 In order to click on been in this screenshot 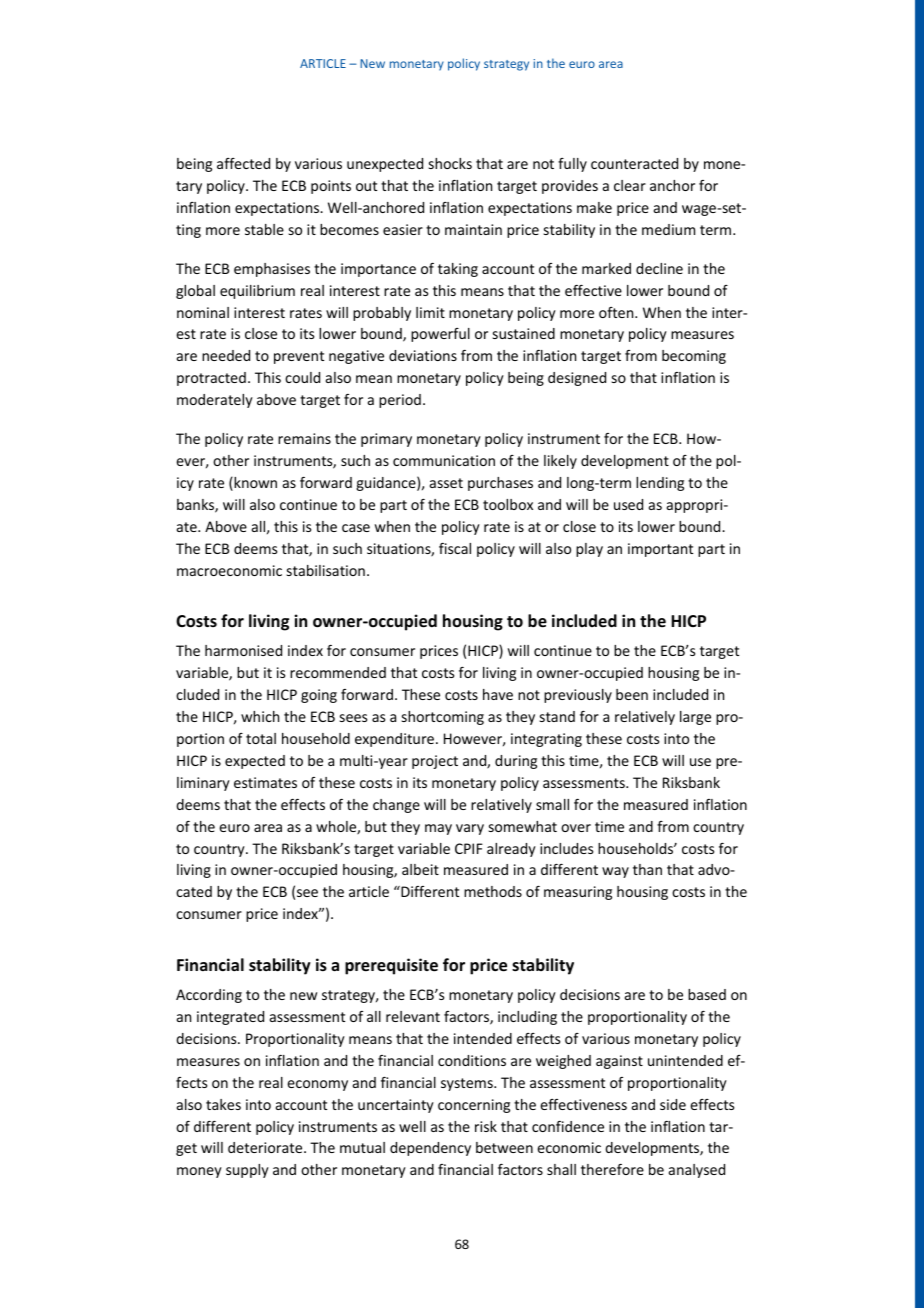, I will do `click(632, 694)`.
